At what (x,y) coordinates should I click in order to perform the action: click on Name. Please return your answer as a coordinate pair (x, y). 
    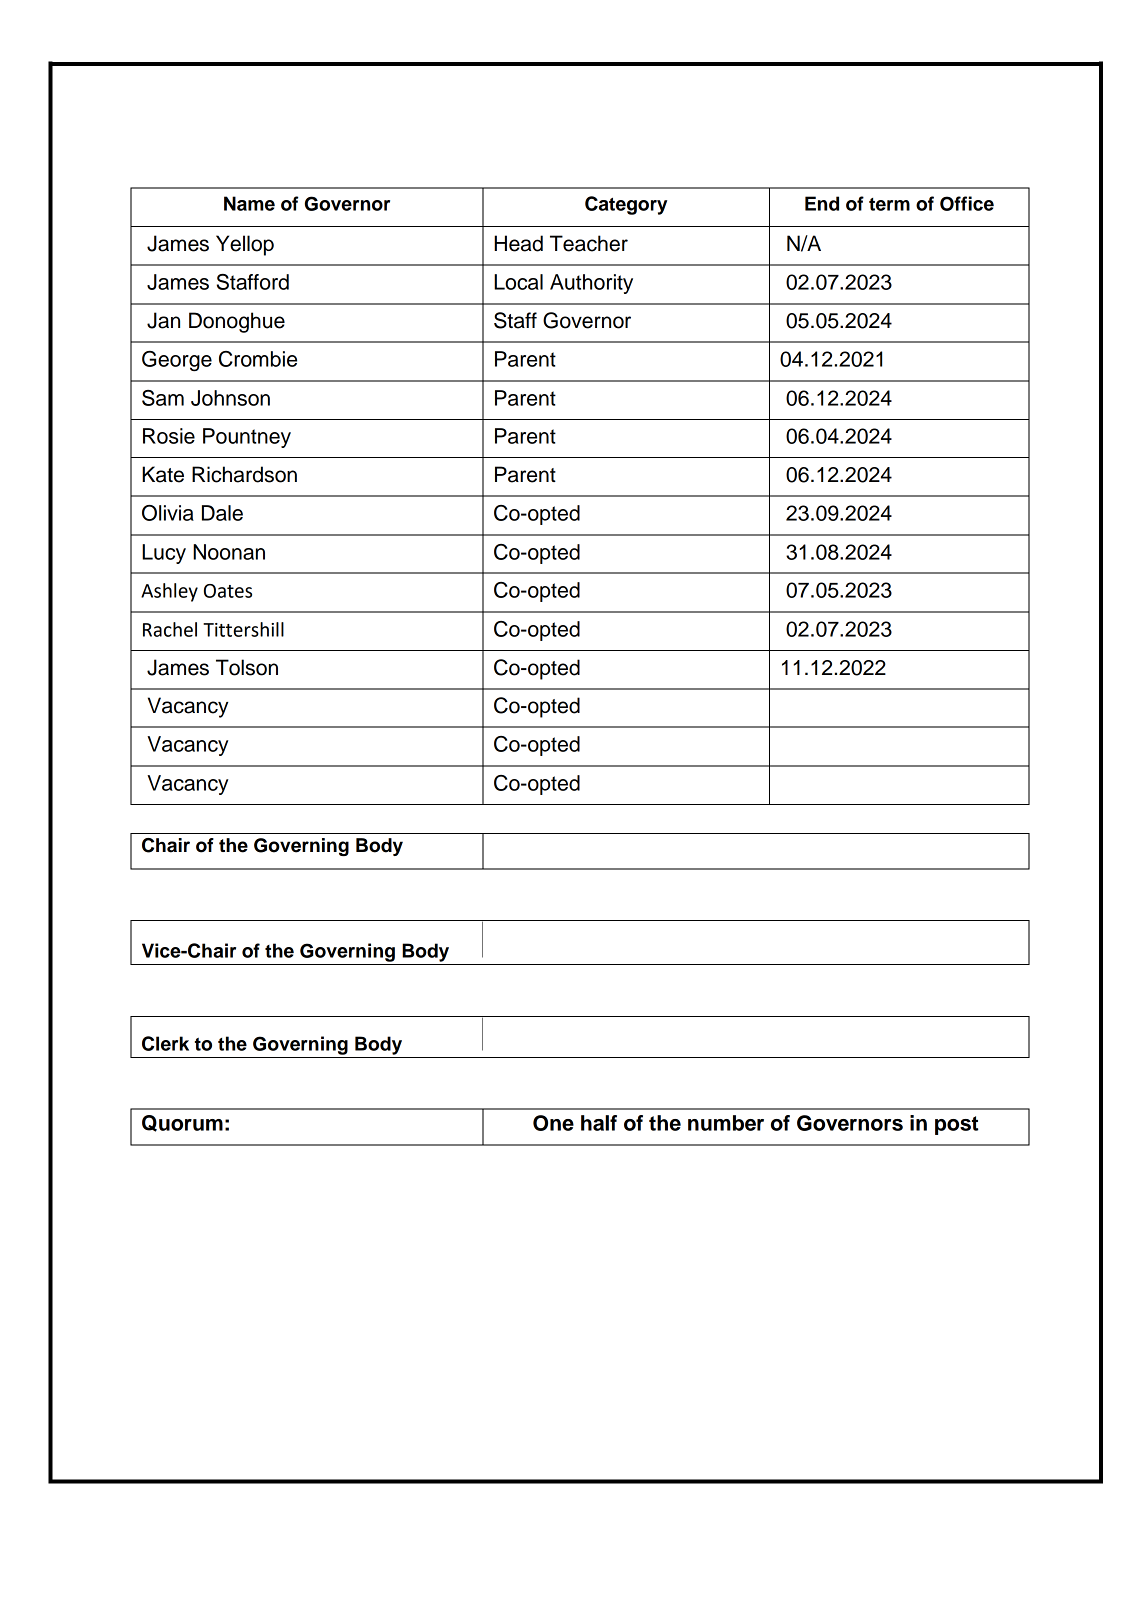
    Looking at the image, I should click on (249, 203).
